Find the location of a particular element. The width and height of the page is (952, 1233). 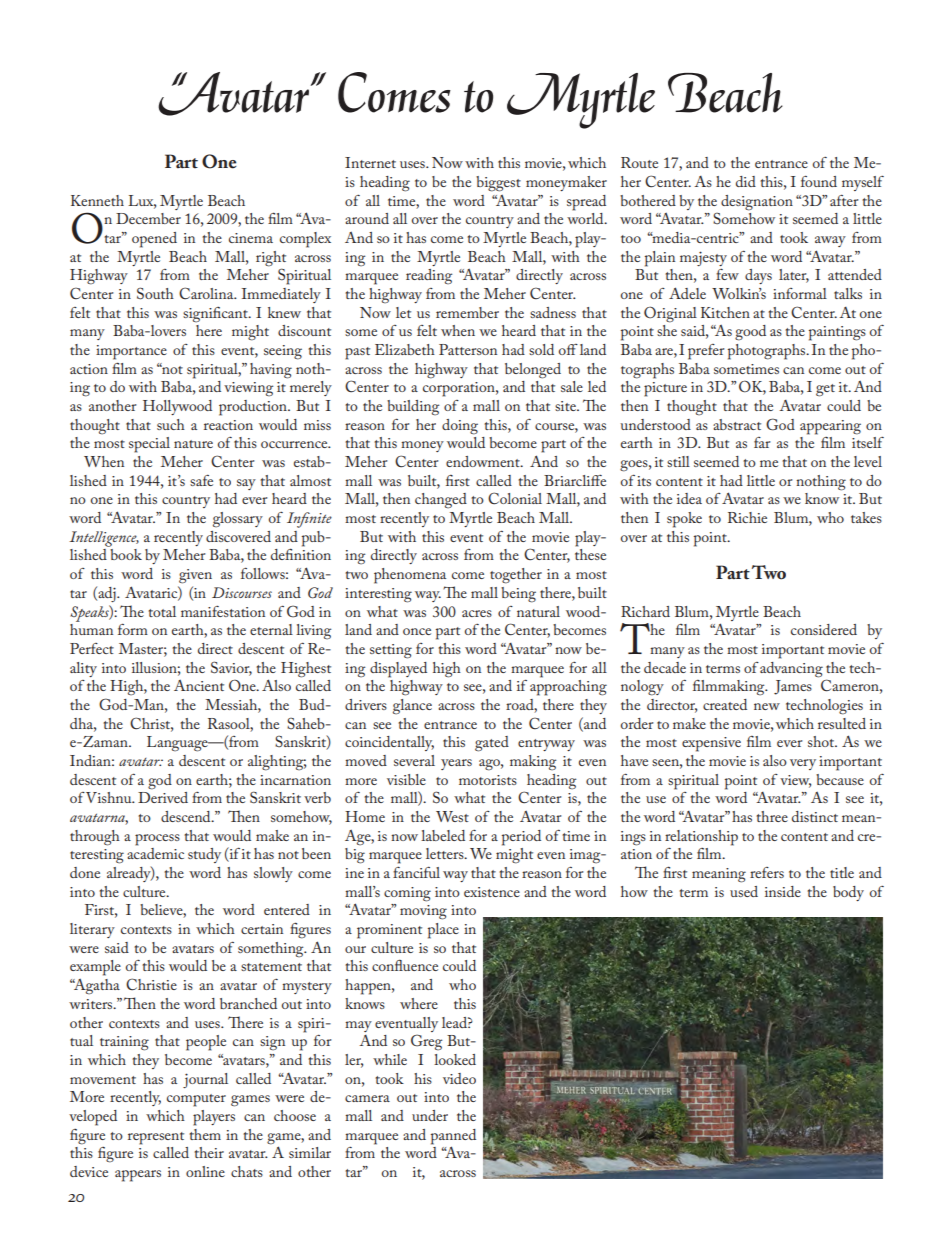

years is located at coordinates (456, 764).
